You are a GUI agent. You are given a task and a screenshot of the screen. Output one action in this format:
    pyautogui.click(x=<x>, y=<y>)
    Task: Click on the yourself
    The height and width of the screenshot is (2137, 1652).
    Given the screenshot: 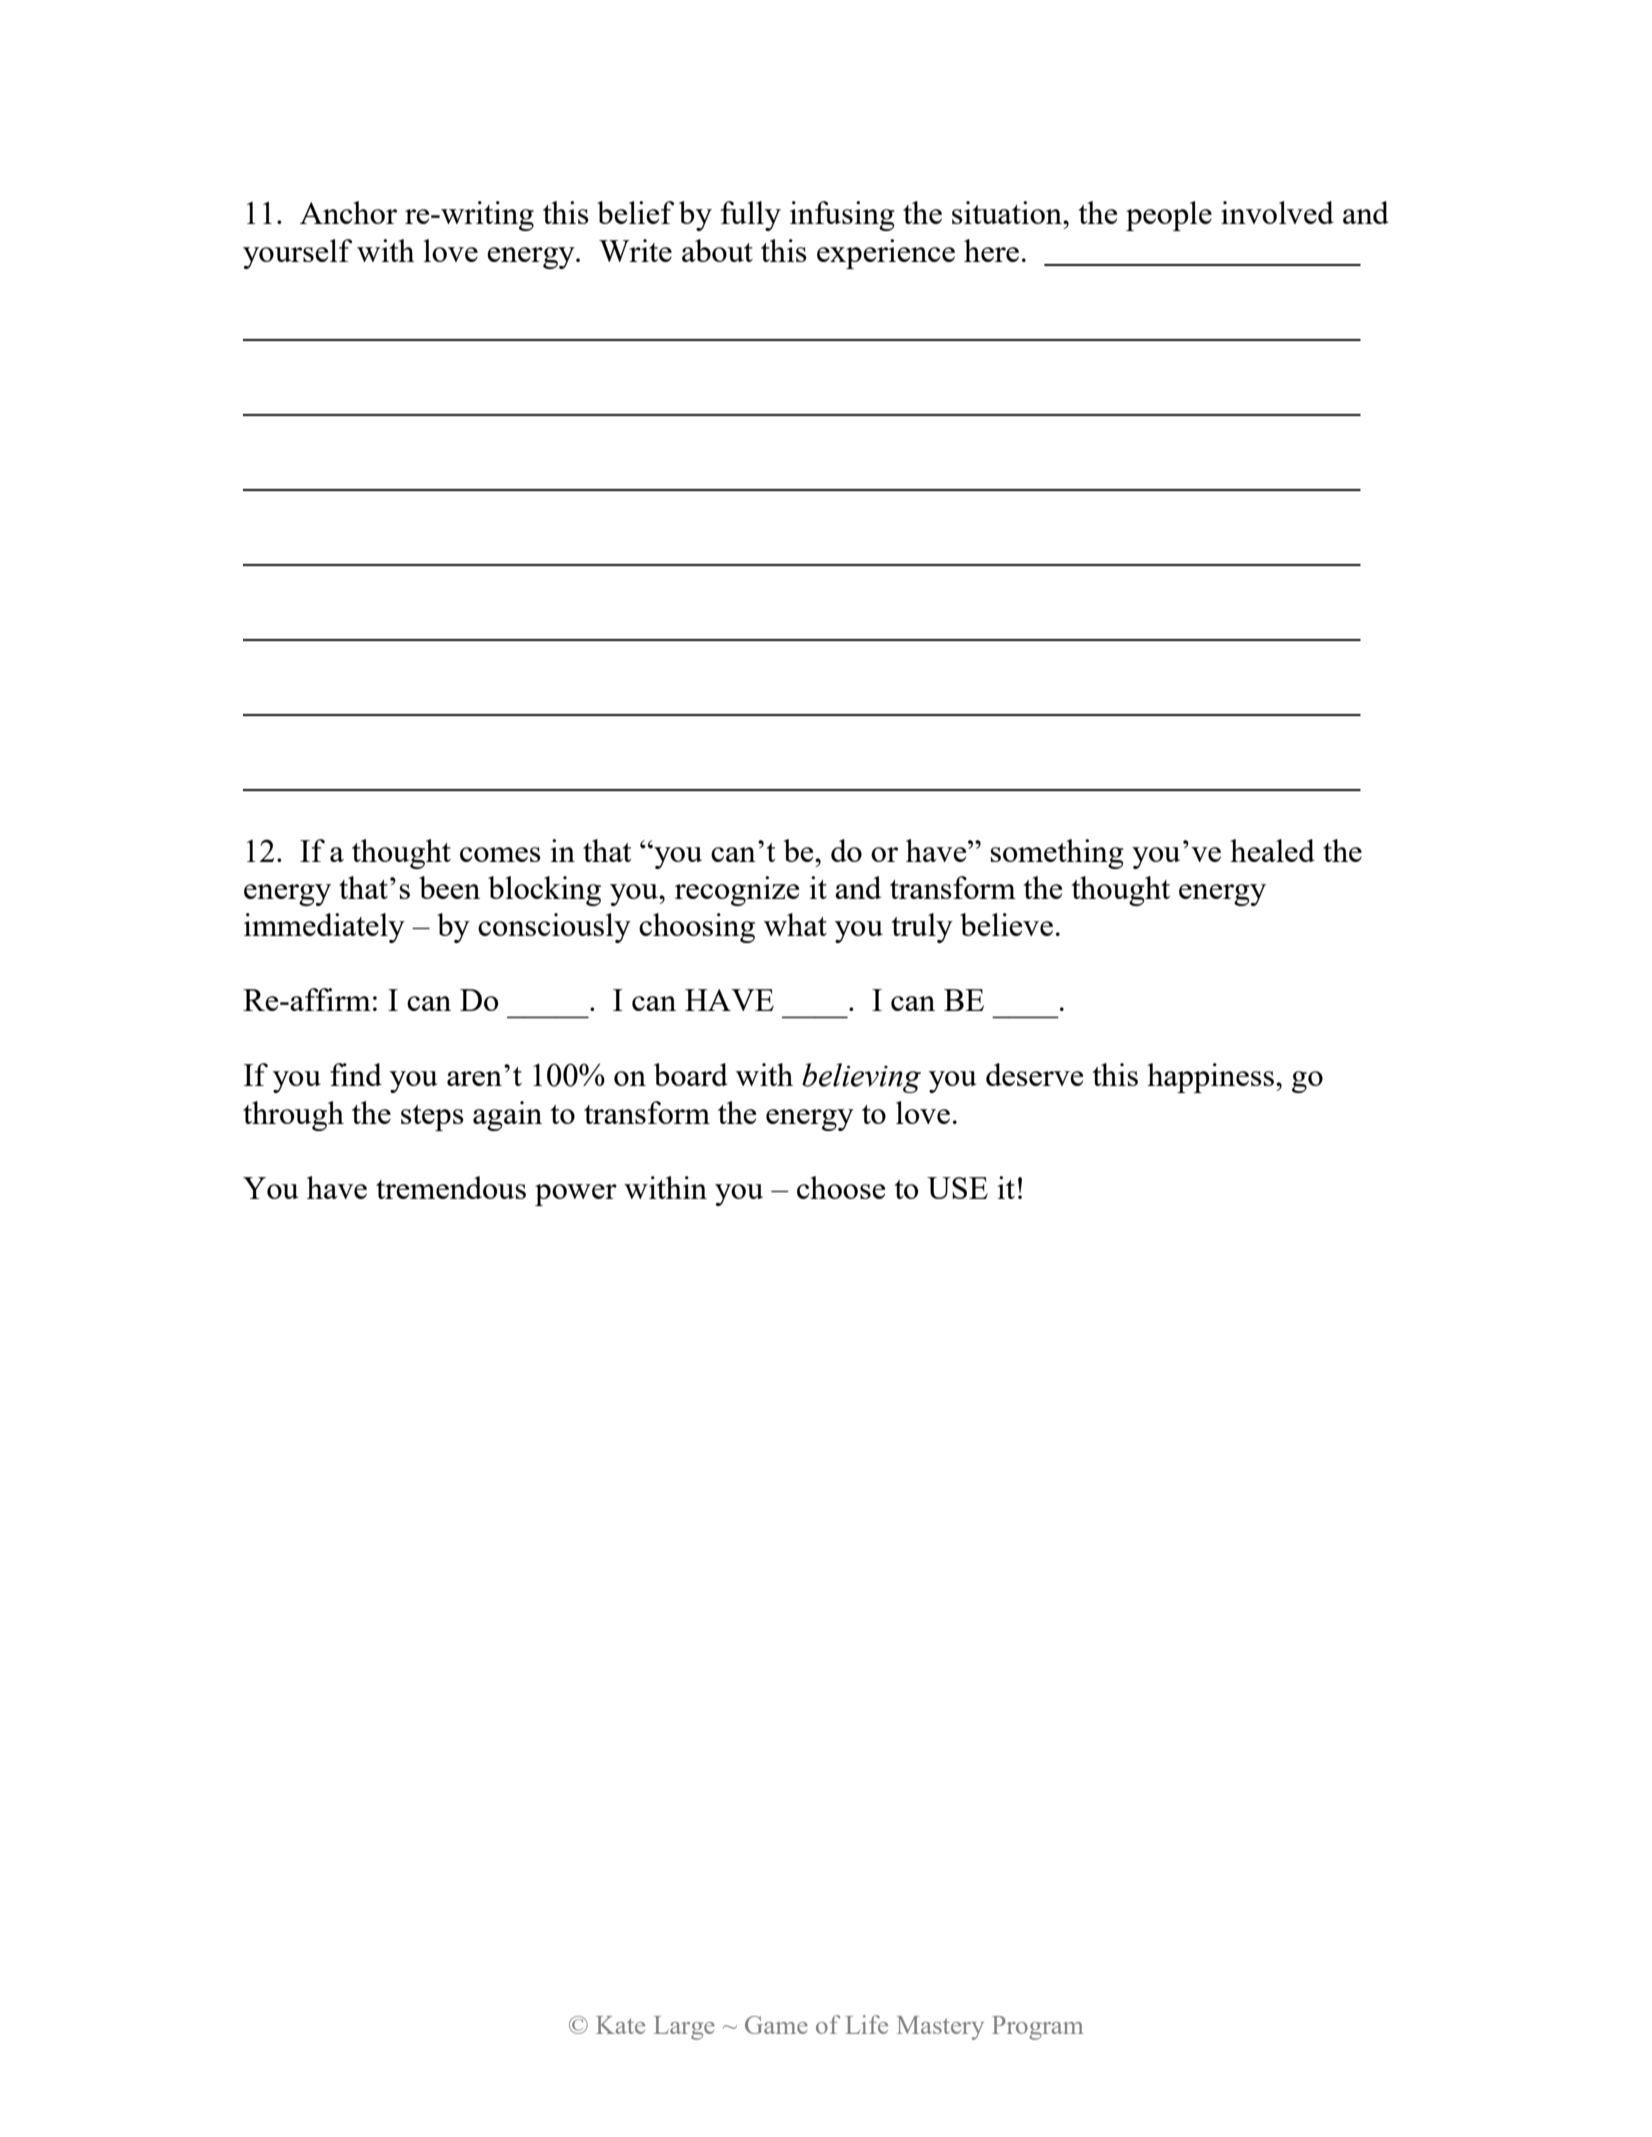 What is the action you would take?
    pyautogui.click(x=297, y=254)
